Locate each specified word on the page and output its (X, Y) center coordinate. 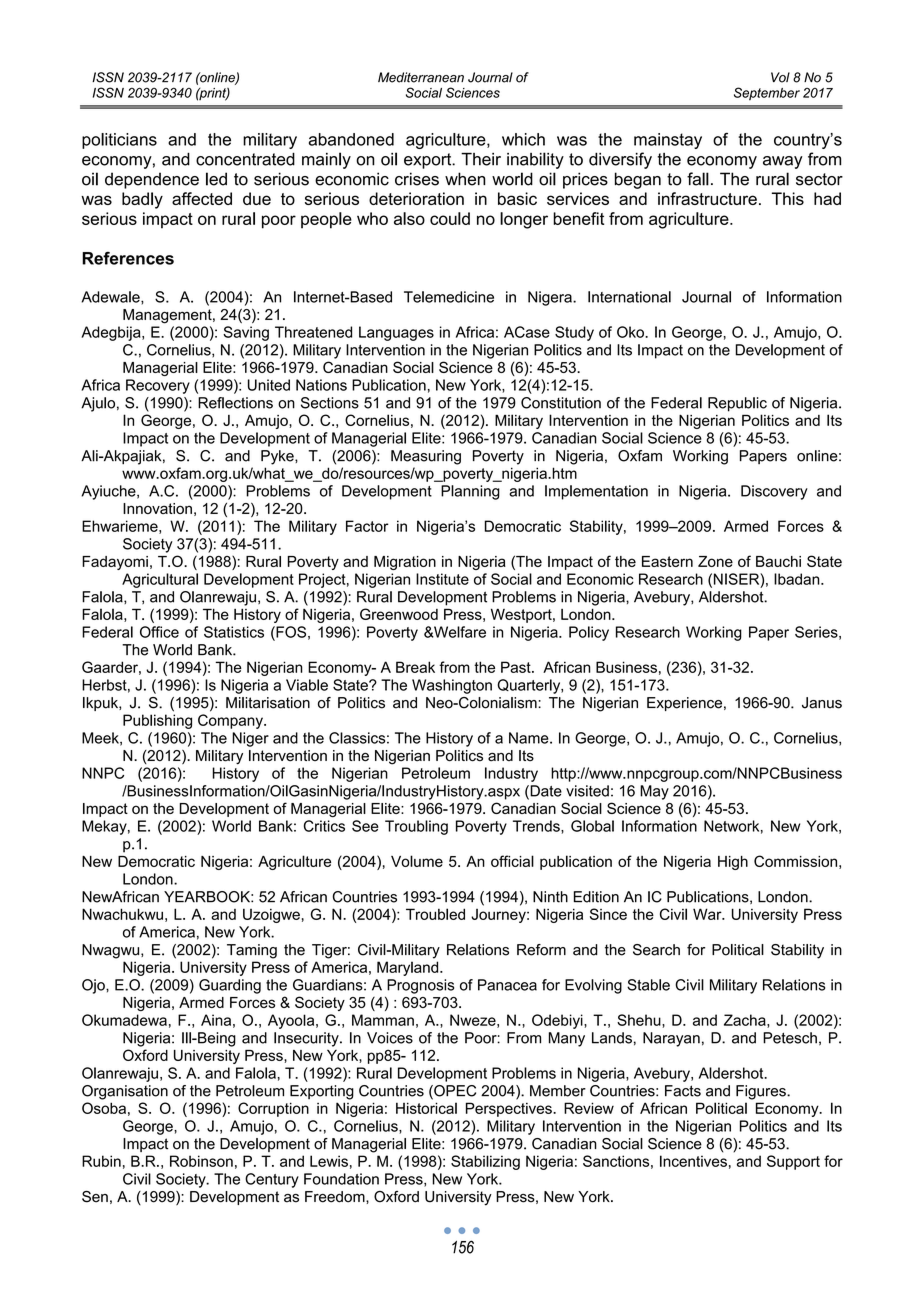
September (767, 94)
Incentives (693, 1161)
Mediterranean (421, 77)
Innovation (157, 508)
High (733, 863)
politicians (119, 141)
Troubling (416, 827)
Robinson (201, 1161)
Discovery (774, 492)
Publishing (157, 721)
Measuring (426, 457)
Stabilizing (485, 1162)
